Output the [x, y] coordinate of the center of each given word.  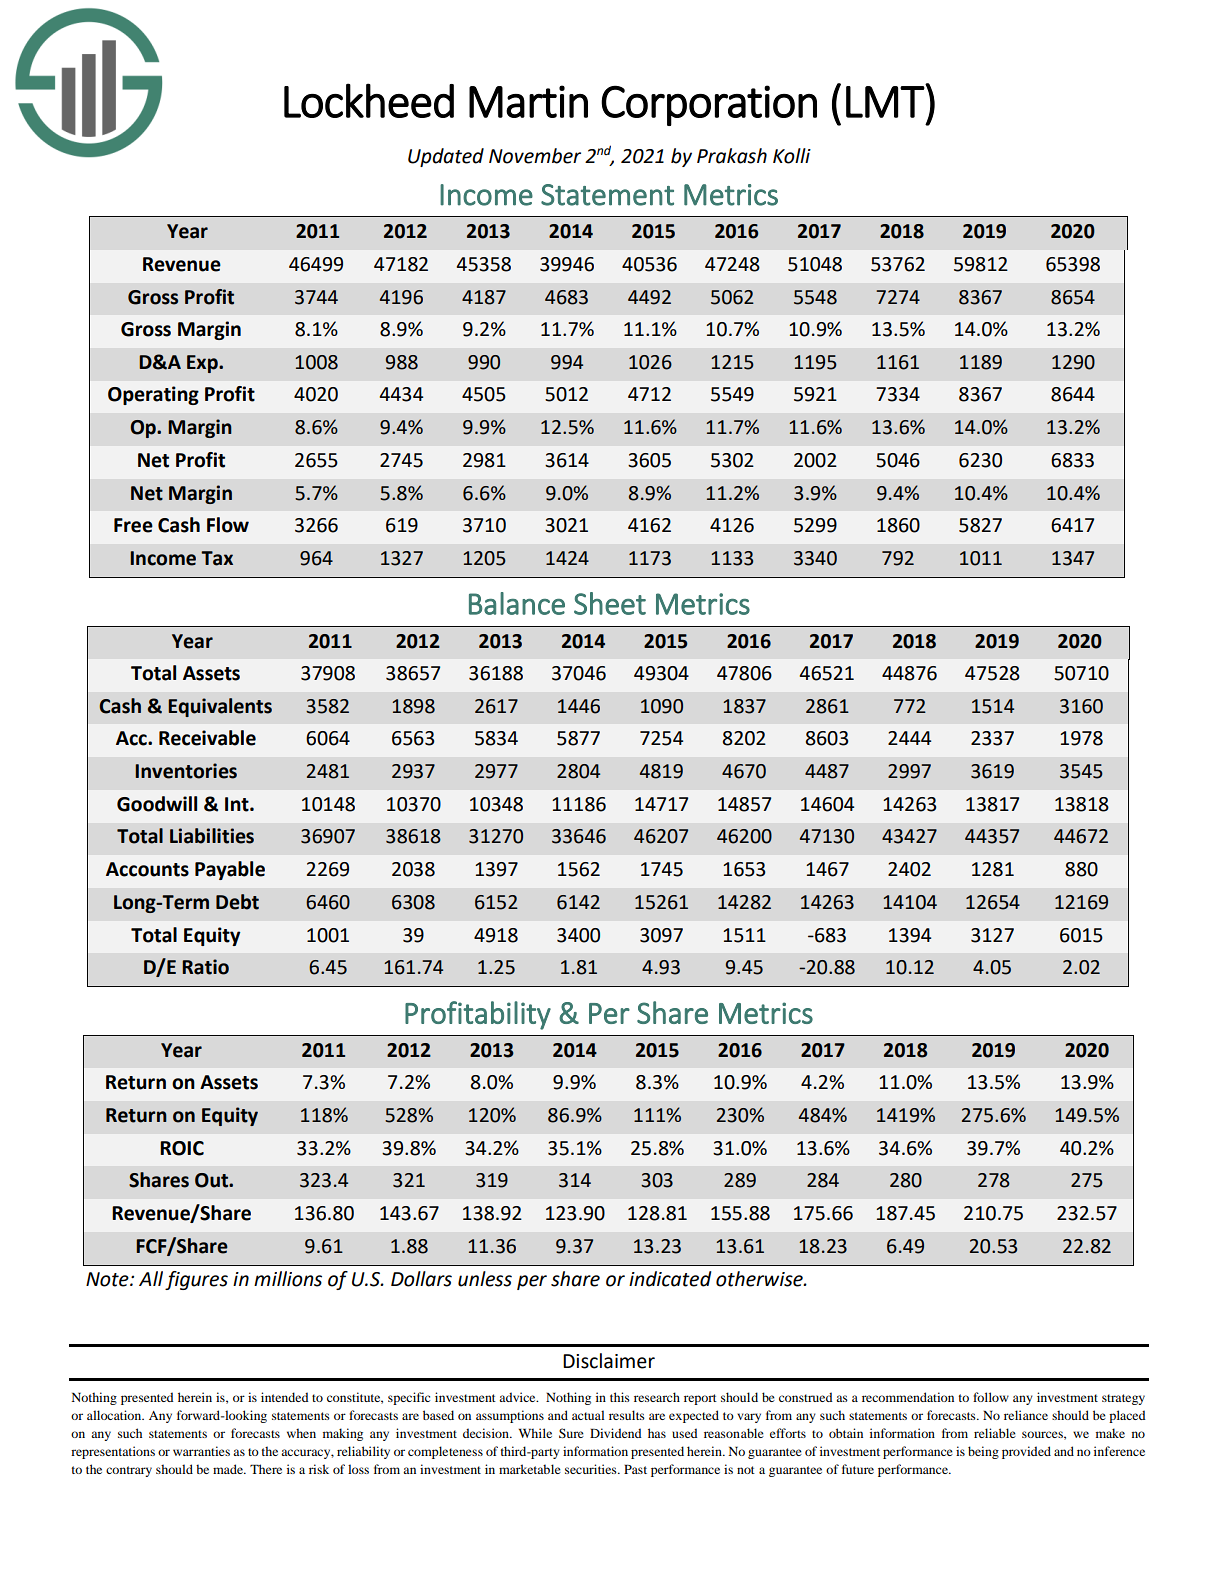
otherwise [760, 1279]
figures [196, 1280]
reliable [995, 1433]
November [535, 156]
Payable [230, 870]
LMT [886, 101]
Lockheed [369, 100]
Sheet [610, 603]
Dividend [616, 1433]
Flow [228, 525]
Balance [517, 603]
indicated [670, 1279]
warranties [201, 1451]
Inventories [186, 771]
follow [991, 1397]
